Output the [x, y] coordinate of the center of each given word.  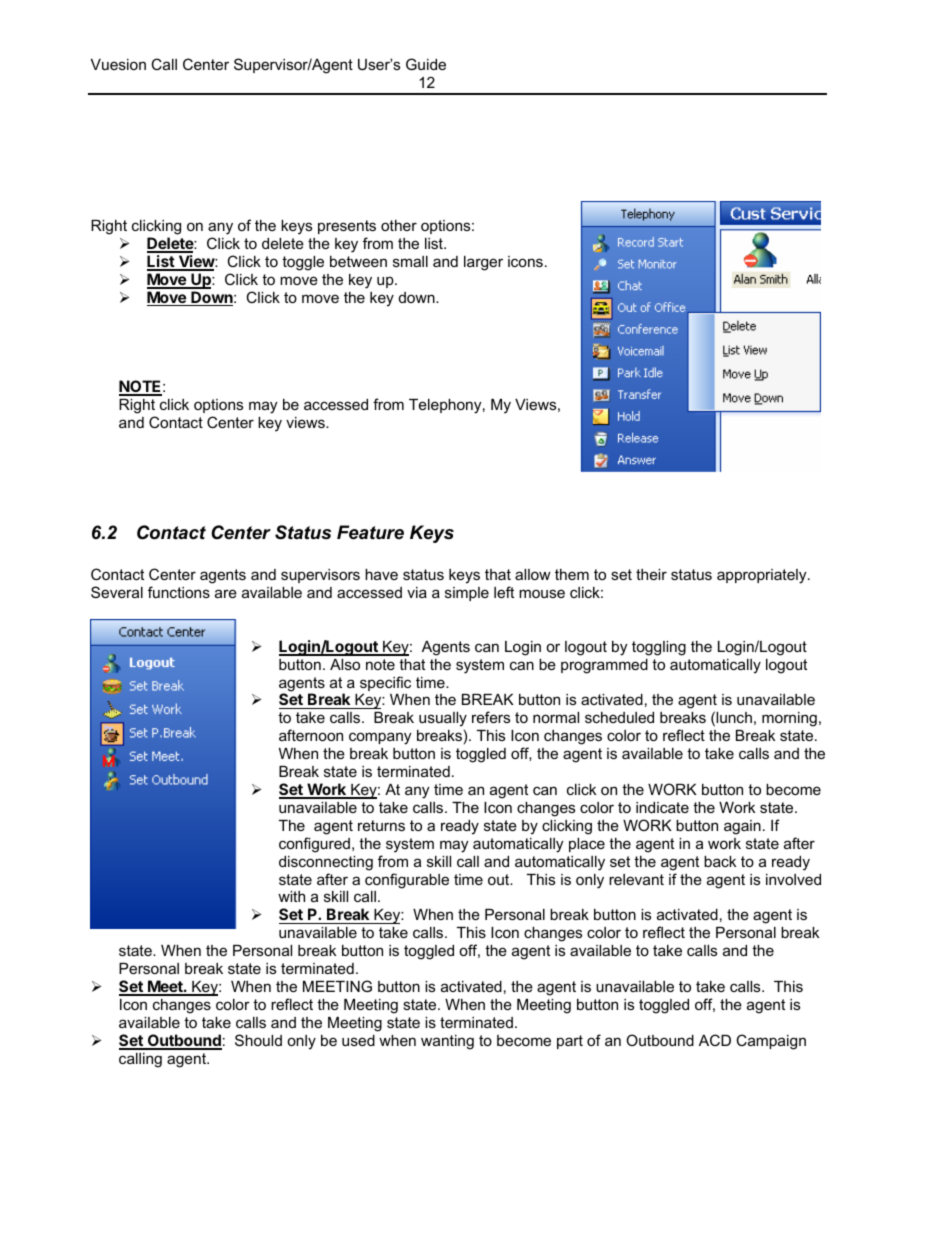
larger [483, 263]
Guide [426, 64]
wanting [447, 1042]
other [399, 225]
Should [258, 1040]
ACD [715, 1040]
